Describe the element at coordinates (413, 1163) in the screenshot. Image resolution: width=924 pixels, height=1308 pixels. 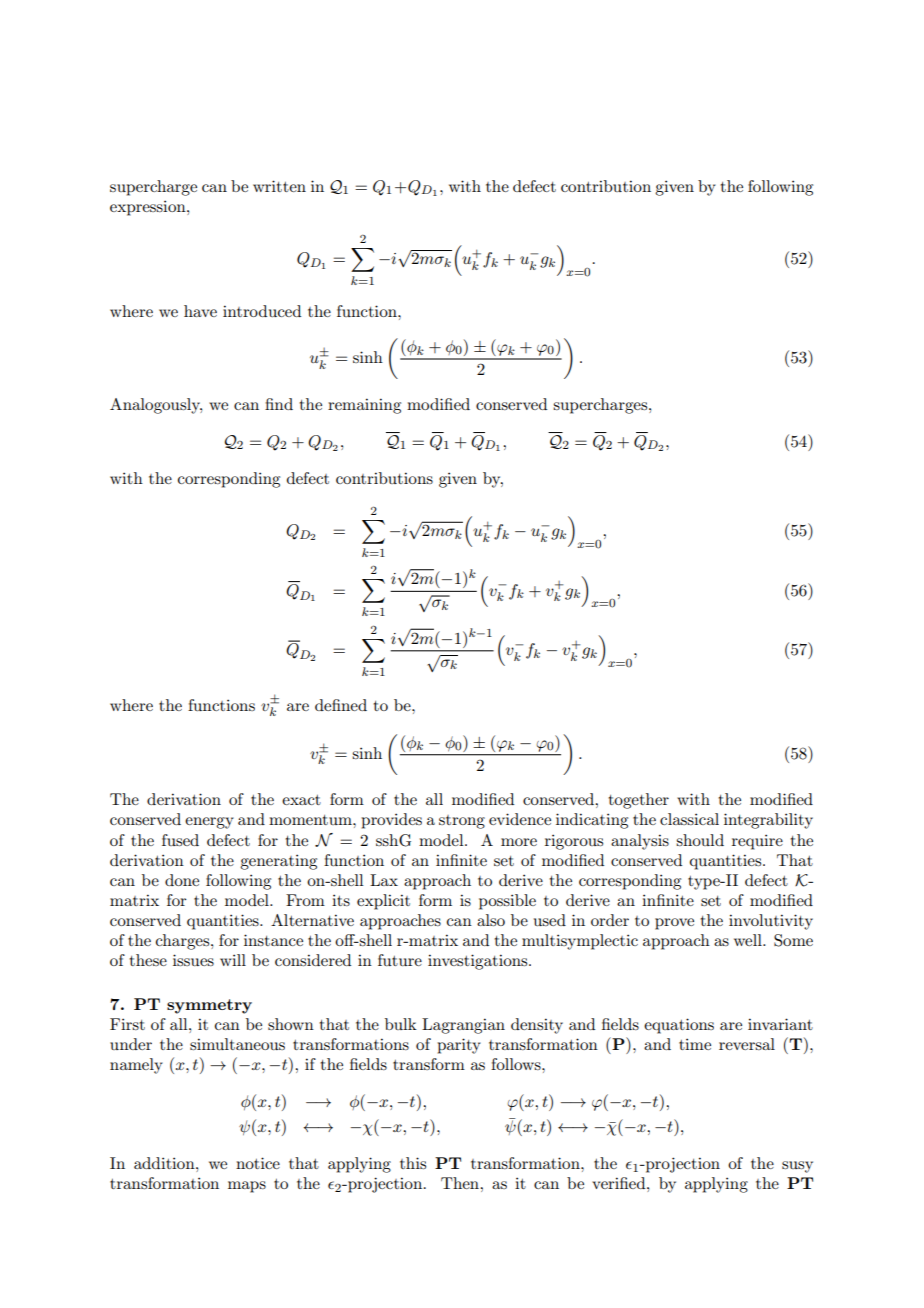
I see `this` at that location.
